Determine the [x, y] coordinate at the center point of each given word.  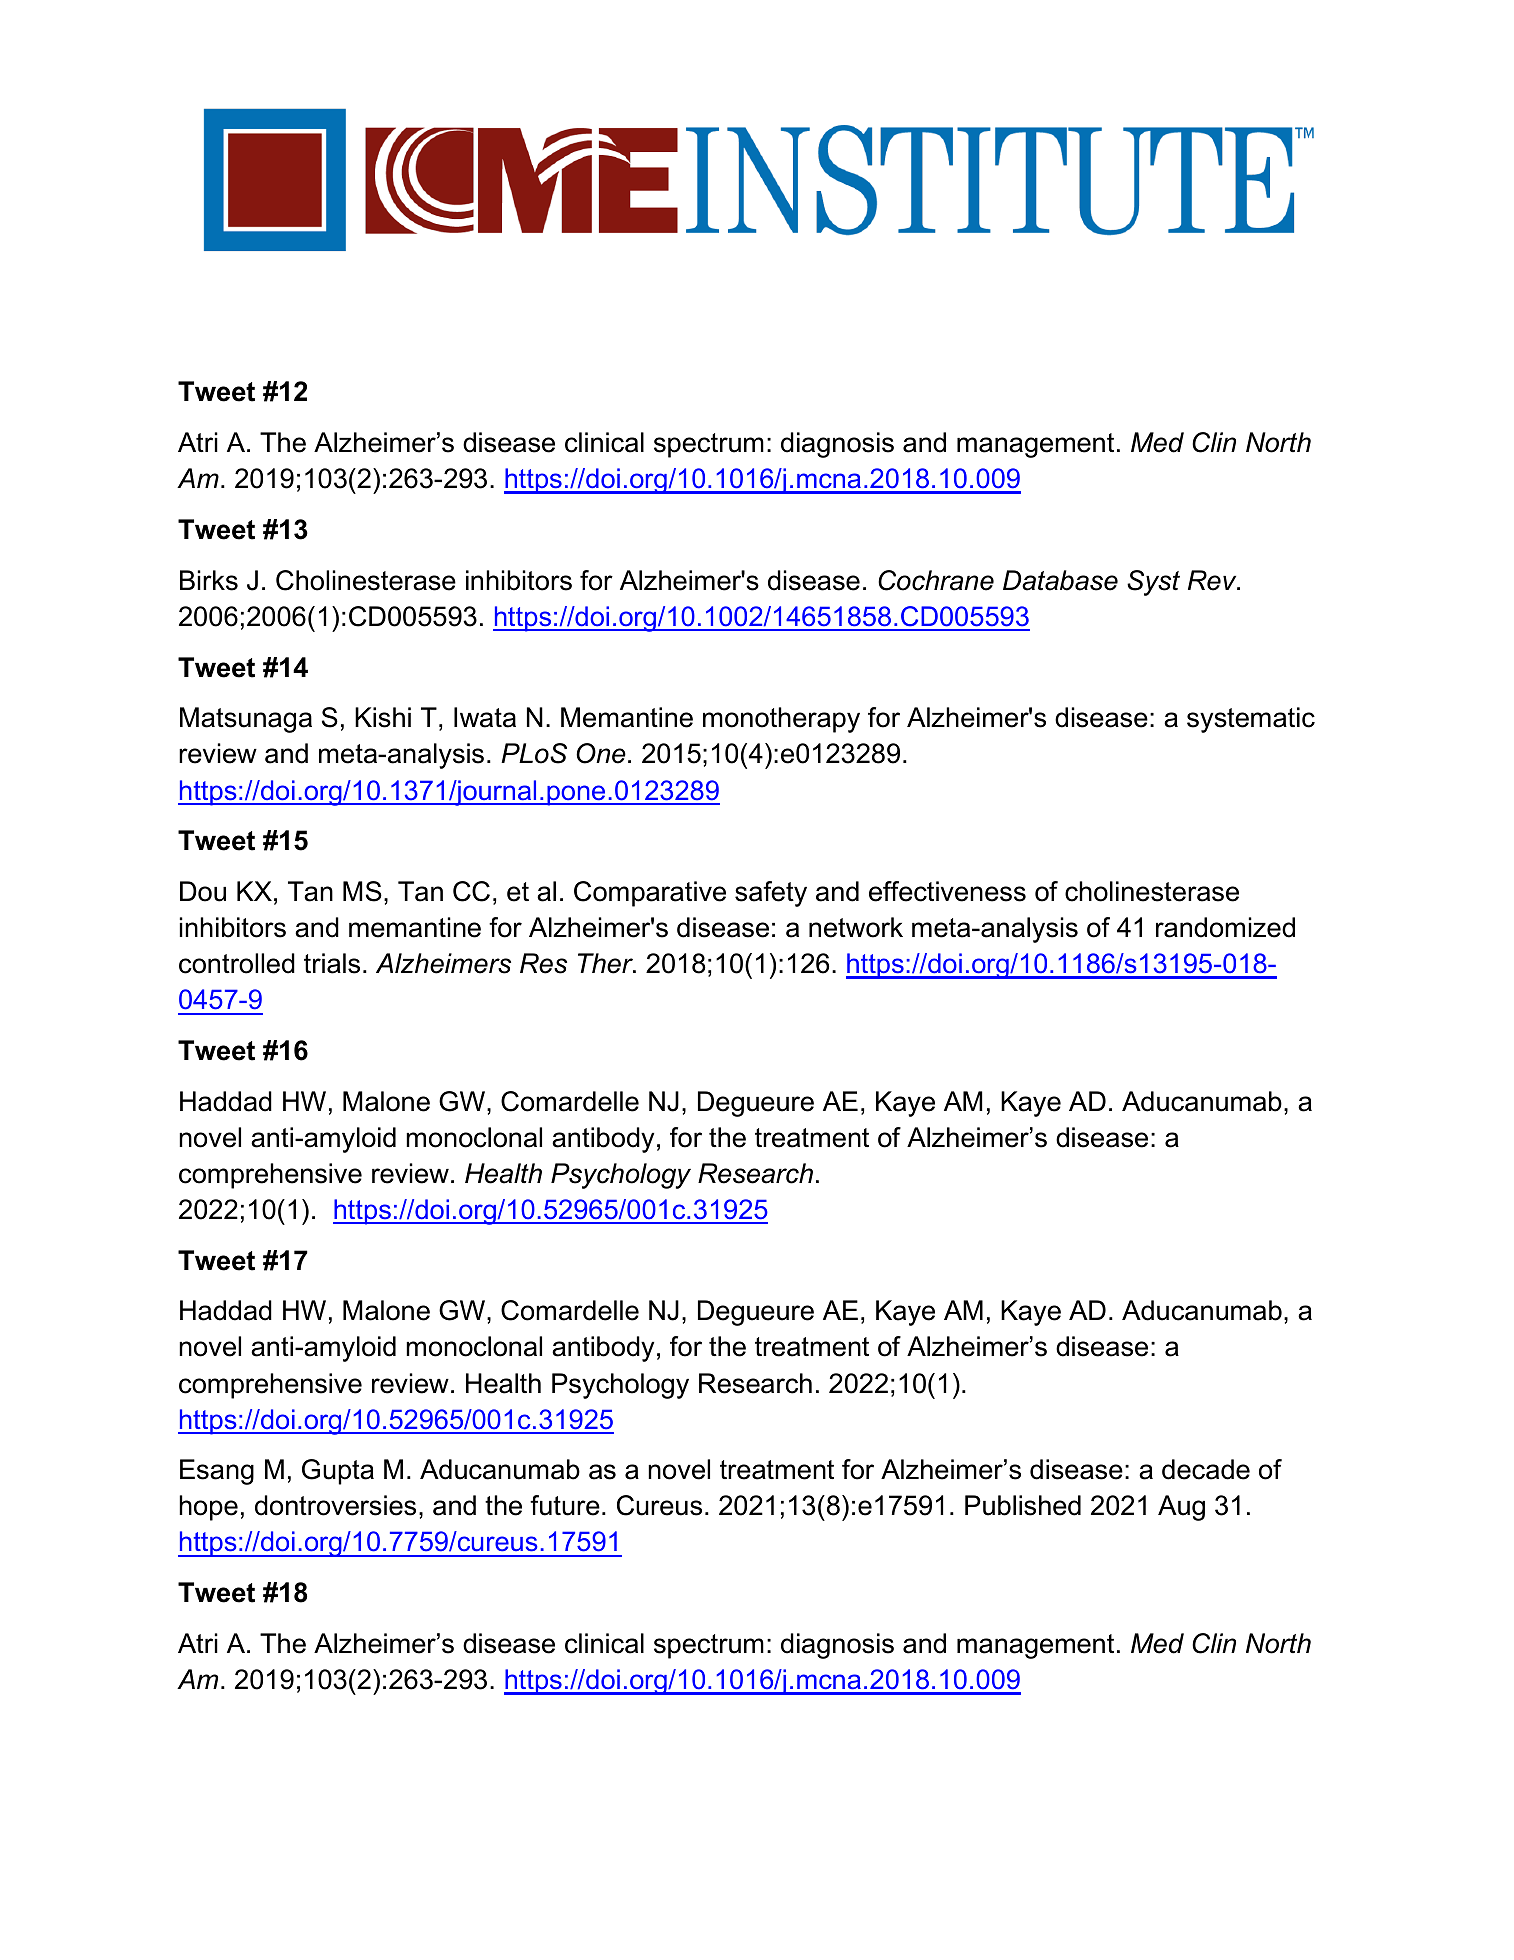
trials [332, 963]
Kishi [383, 717]
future [565, 1505]
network [856, 927]
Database [1060, 580]
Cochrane [936, 580]
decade [1206, 1469]
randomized [1225, 927]
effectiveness [947, 891]
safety [771, 894]
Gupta [338, 1472]
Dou [203, 891]
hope [208, 1508]
